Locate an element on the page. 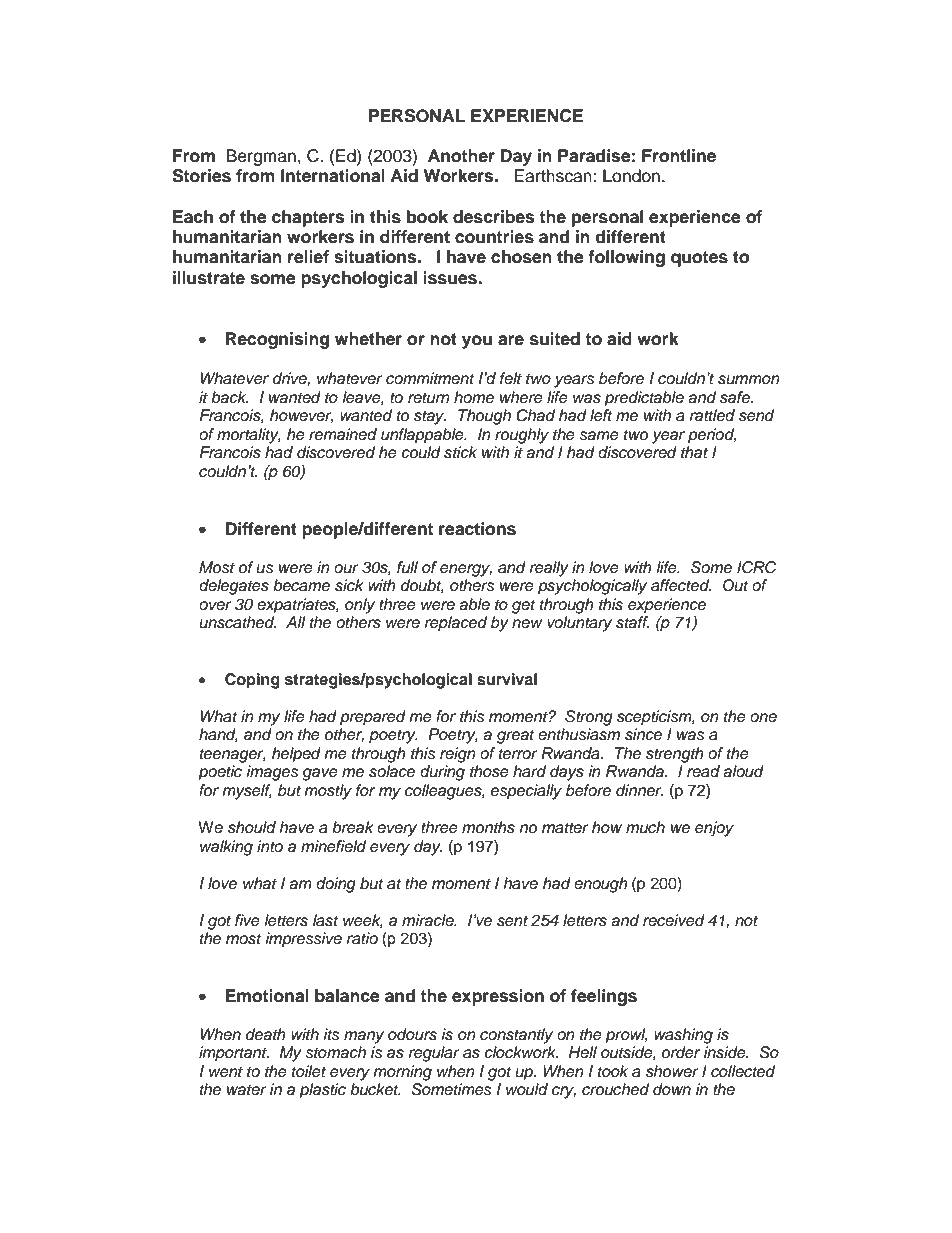  enjoy is located at coordinates (714, 829).
